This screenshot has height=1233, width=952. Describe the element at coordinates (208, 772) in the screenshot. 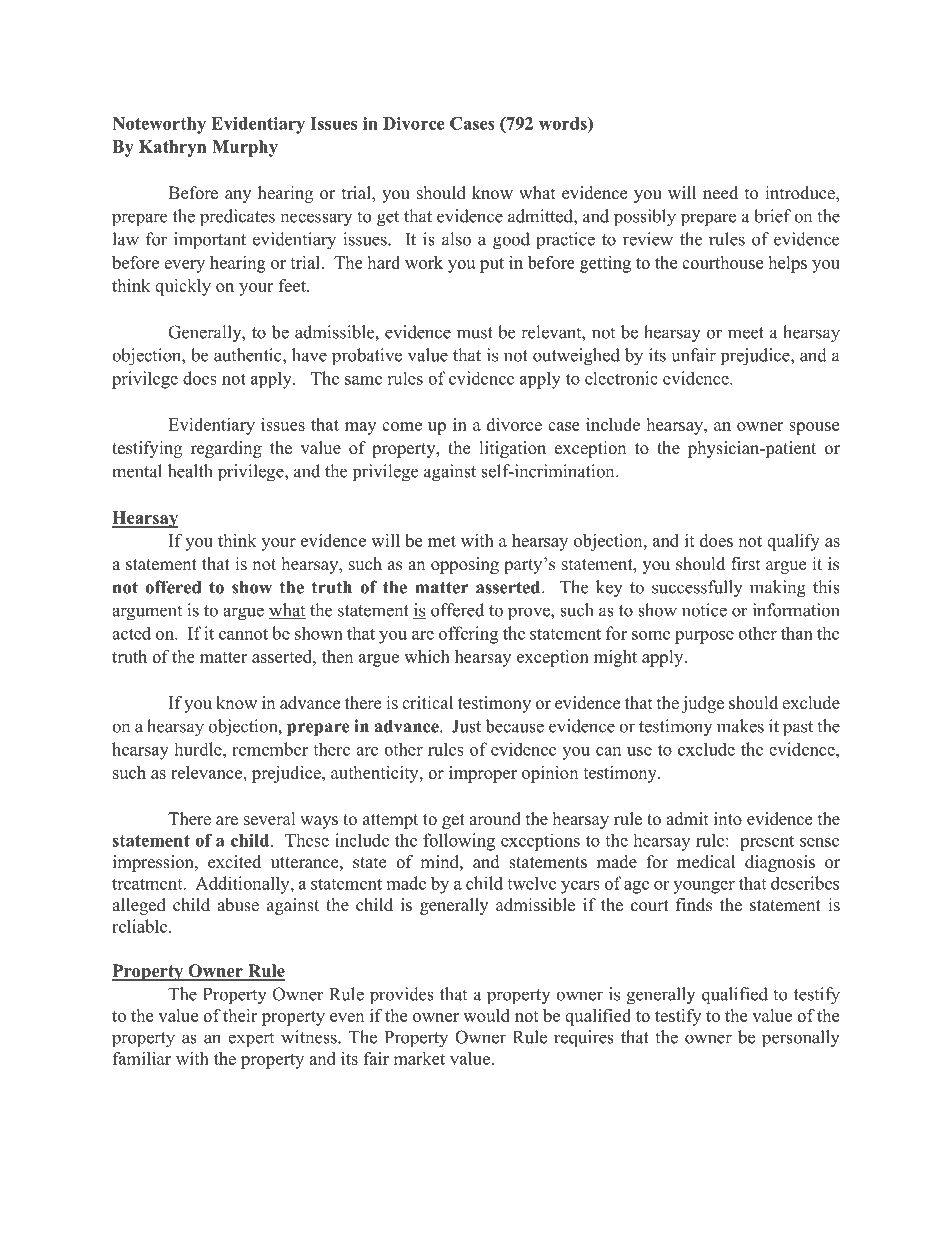

I see `relevance` at that location.
